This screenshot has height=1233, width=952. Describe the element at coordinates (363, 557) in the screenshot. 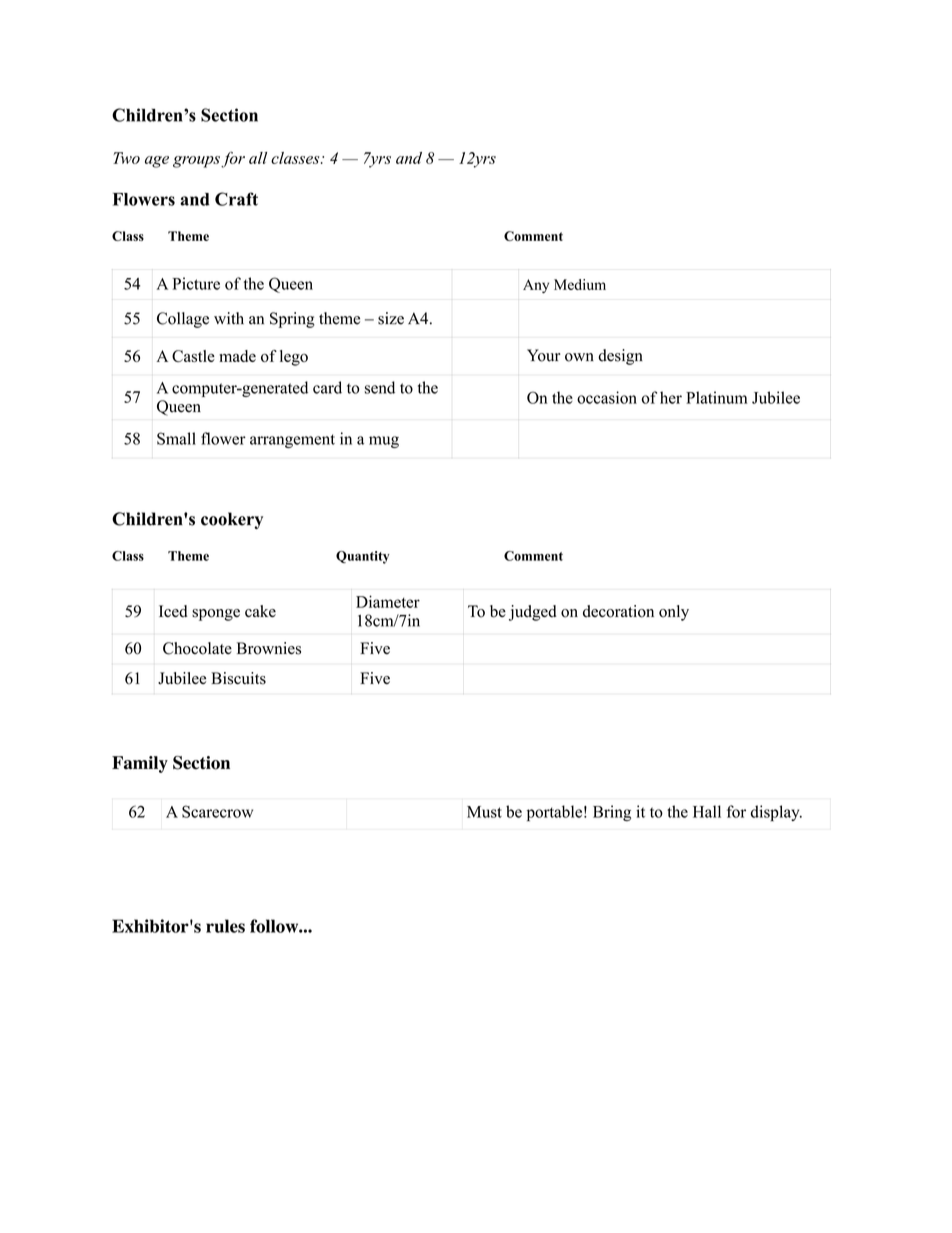

I see `Quantity` at that location.
